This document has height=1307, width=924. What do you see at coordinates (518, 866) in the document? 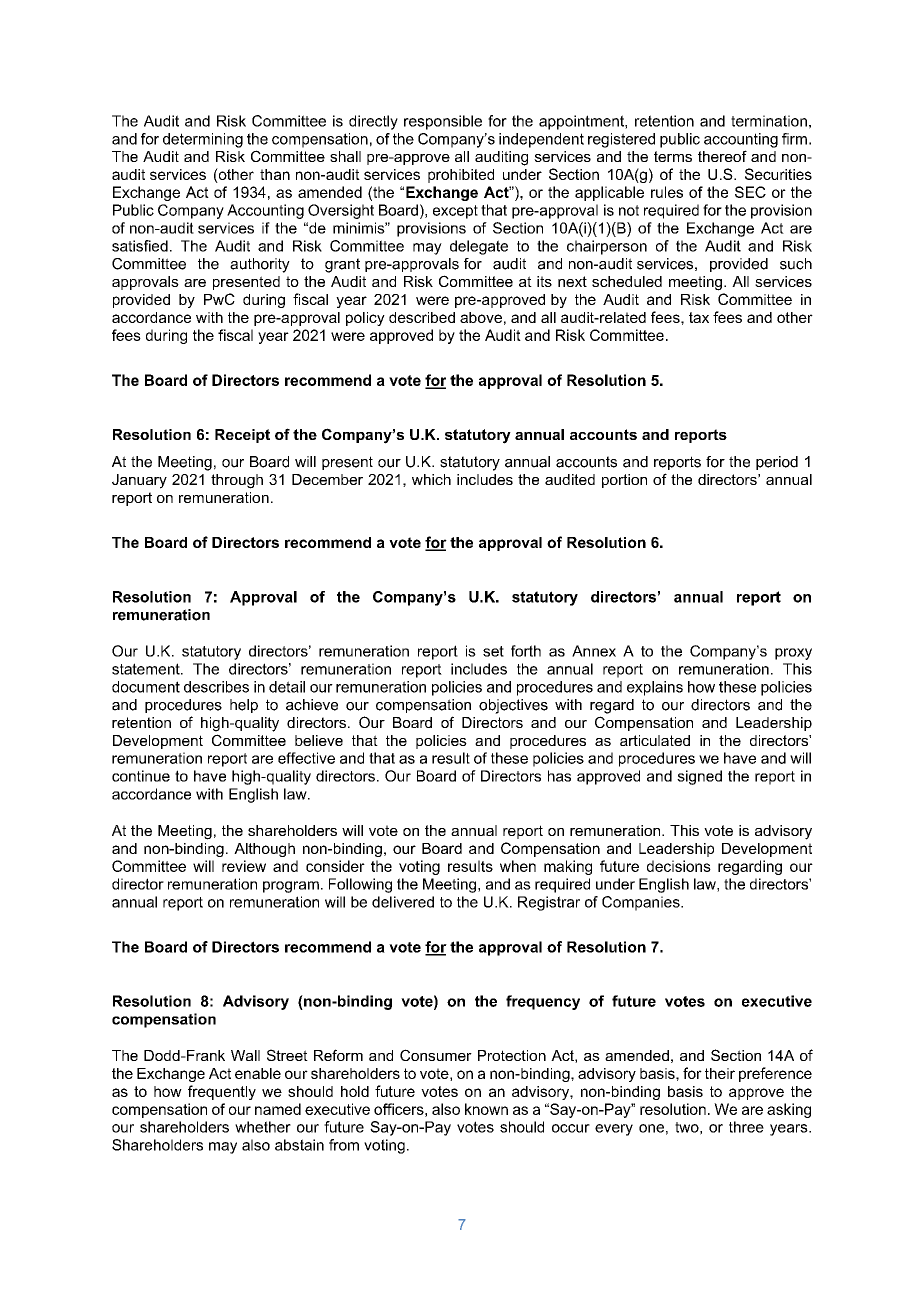
I see `when` at bounding box center [518, 866].
